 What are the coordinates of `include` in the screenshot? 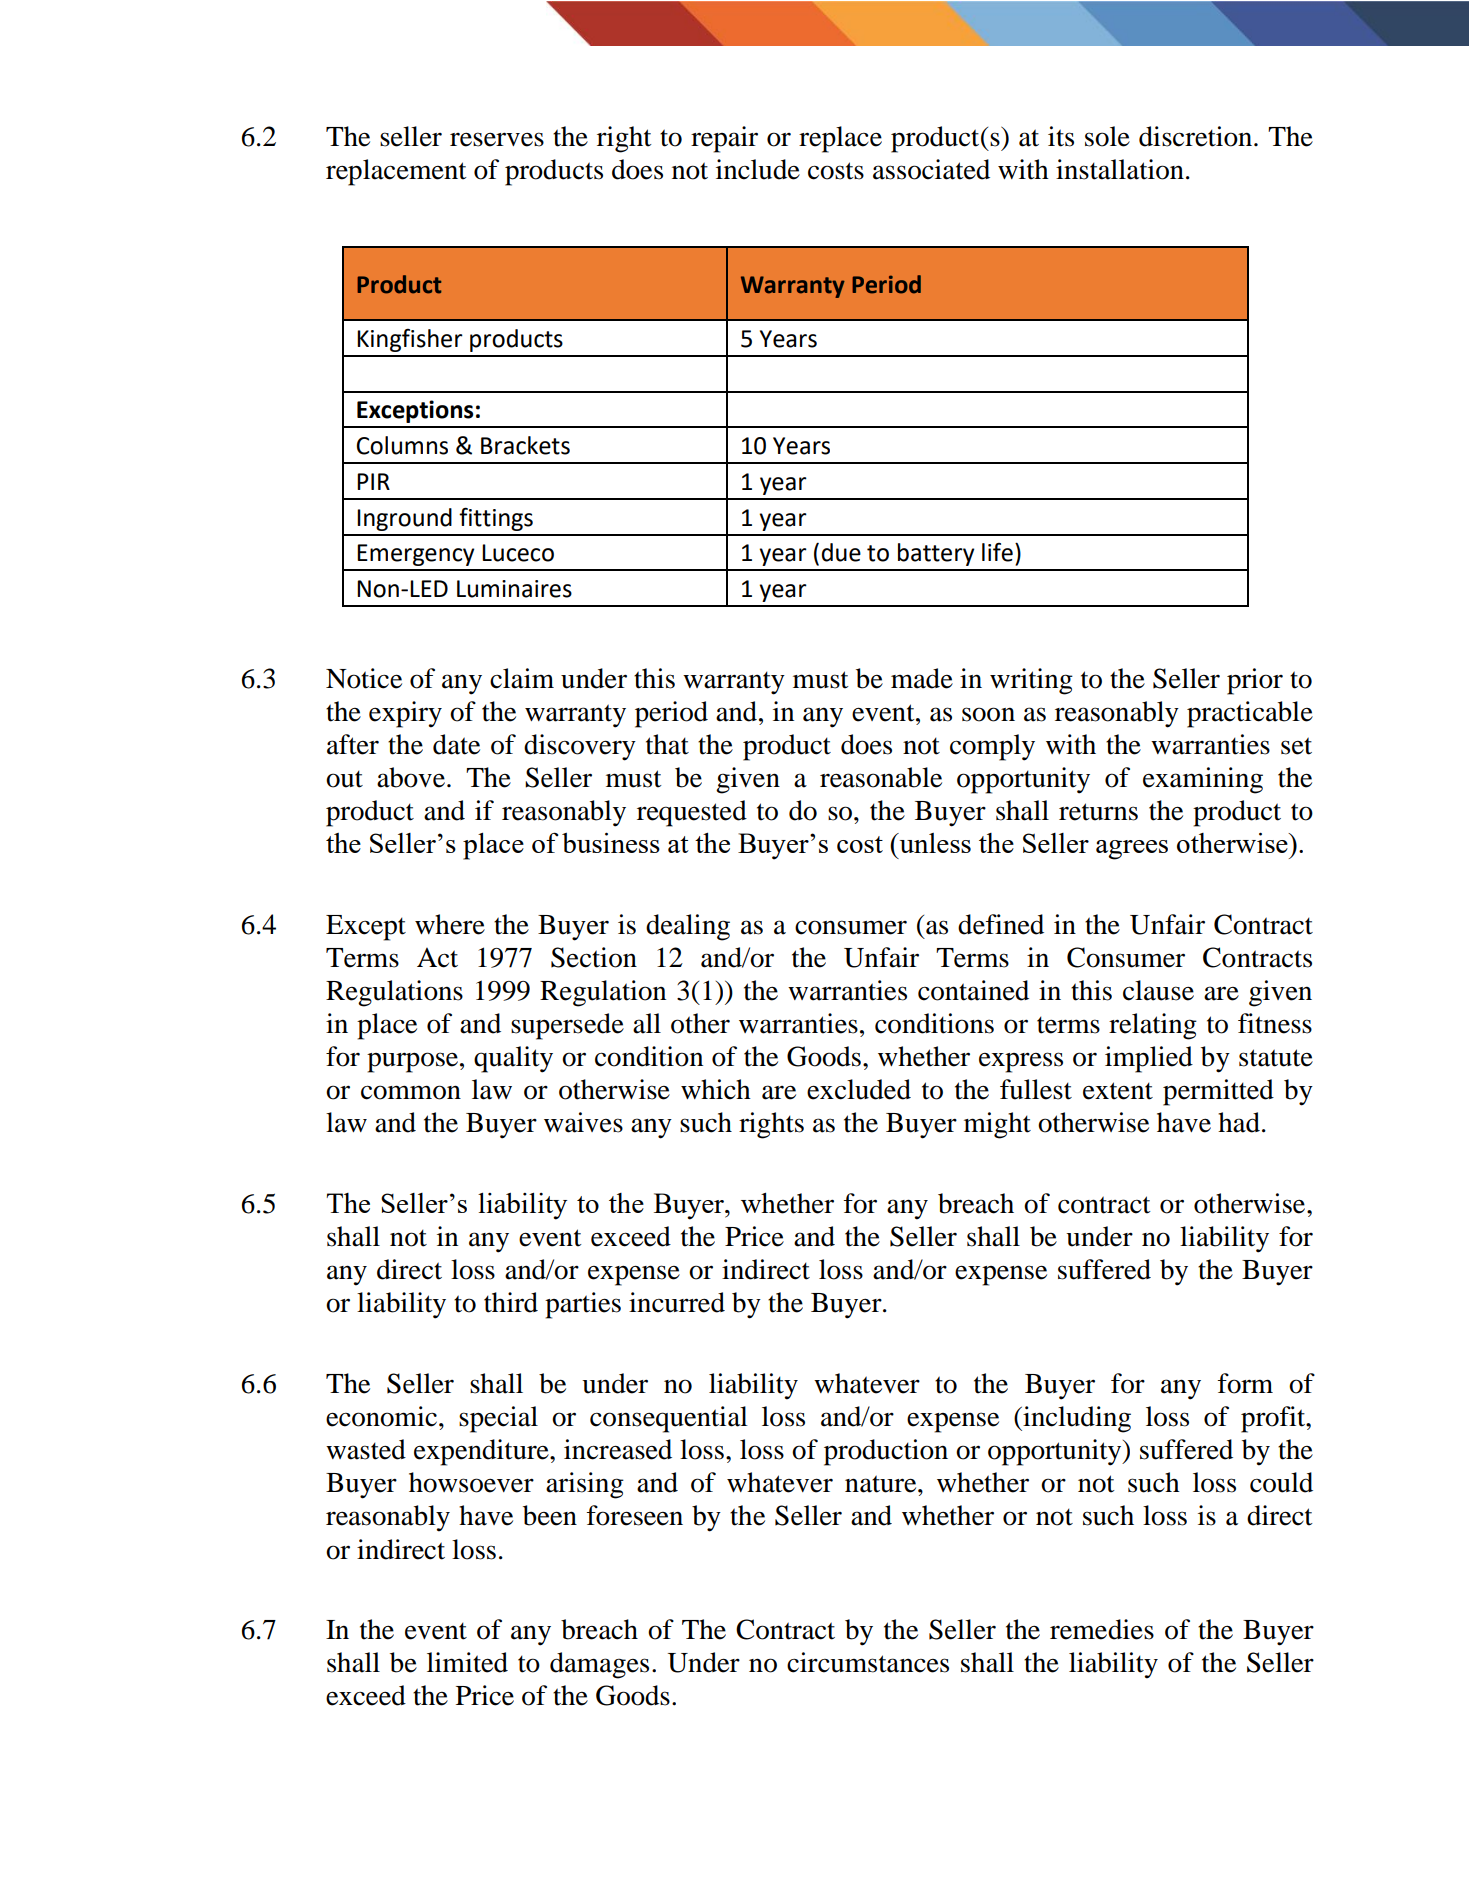 It's located at (758, 169).
